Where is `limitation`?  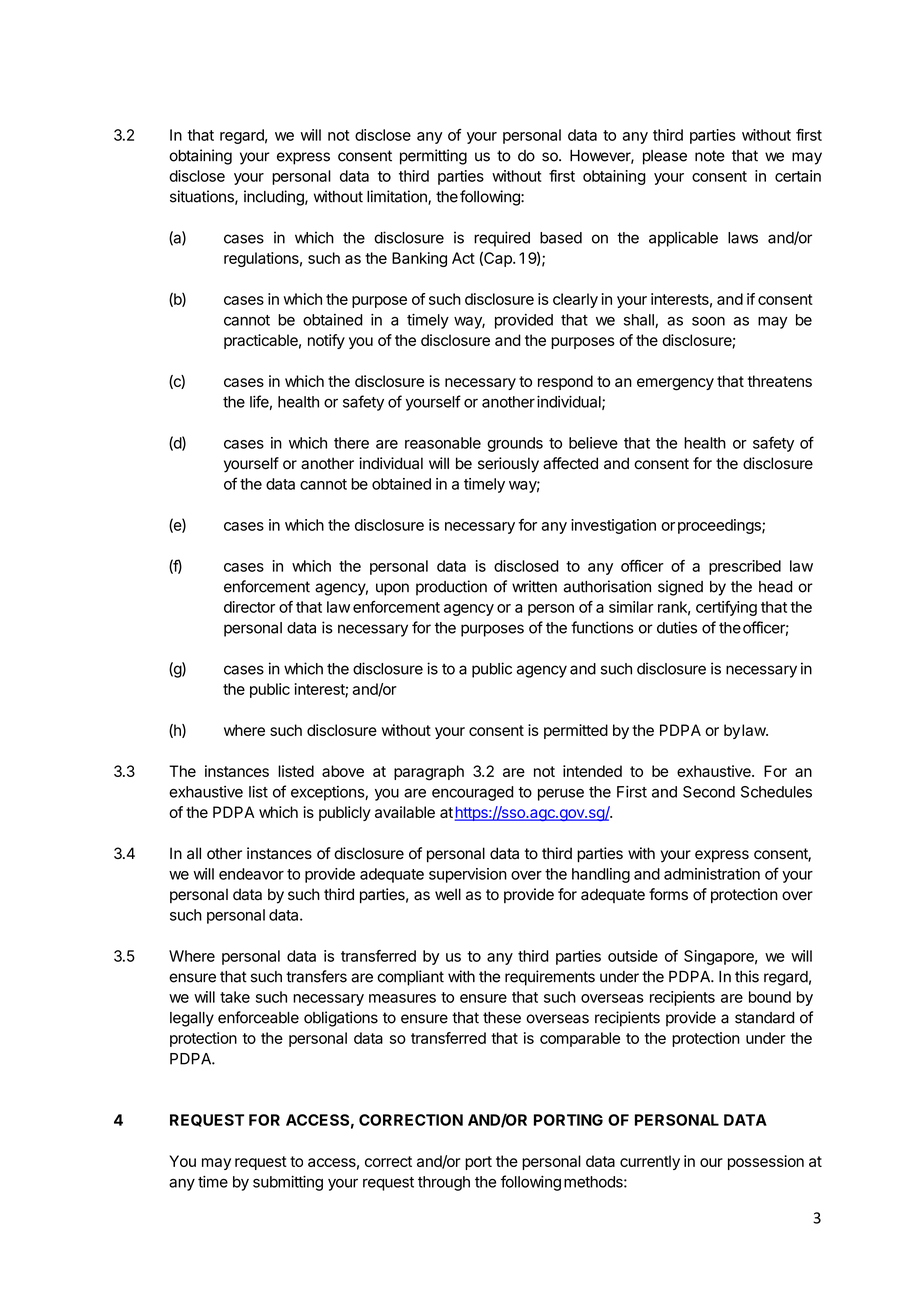 limitation is located at coordinates (398, 197).
